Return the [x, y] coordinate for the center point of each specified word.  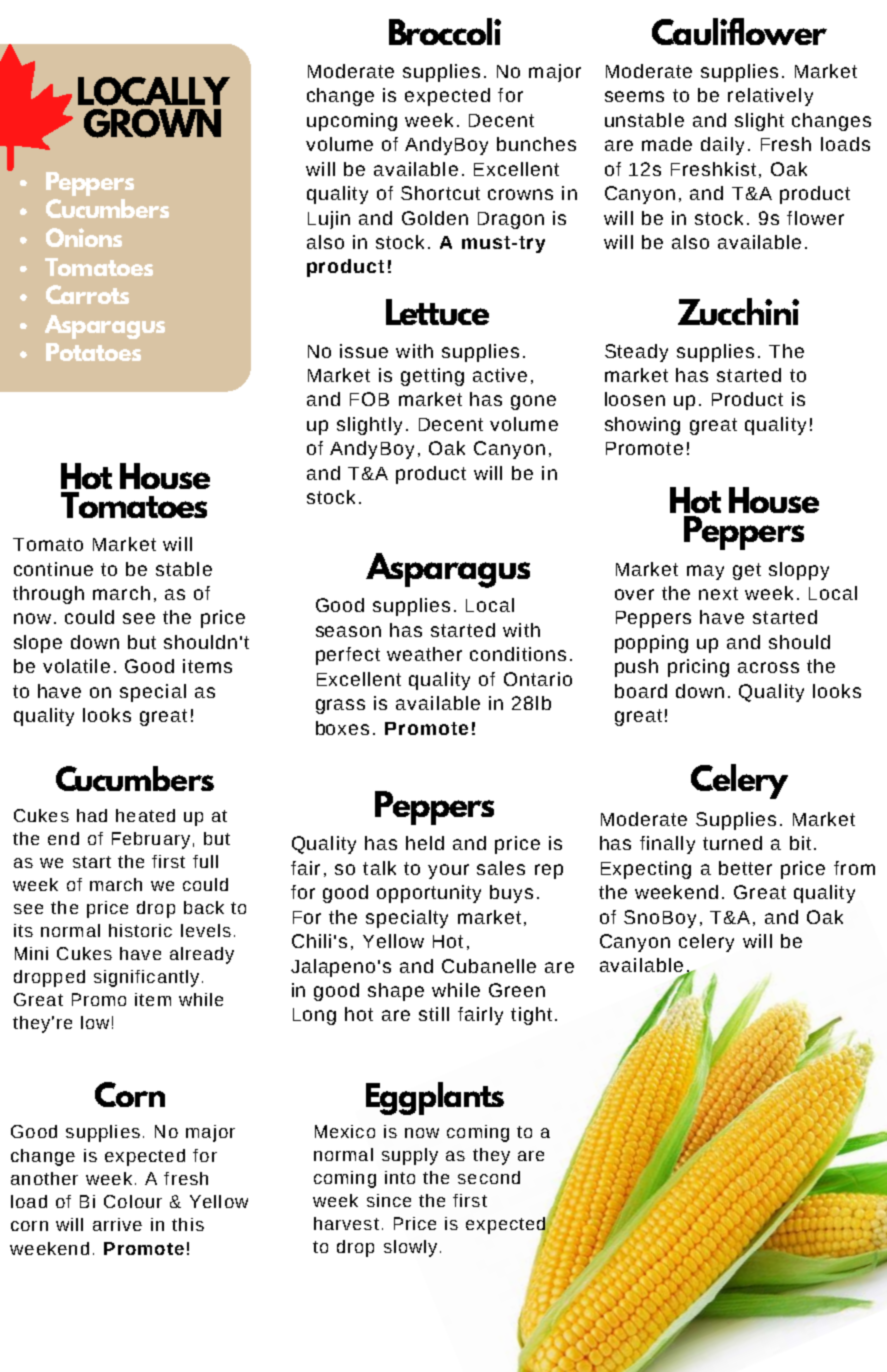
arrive [117, 1224]
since [389, 1200]
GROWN [152, 123]
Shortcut [440, 193]
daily [722, 146]
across [768, 667]
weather [424, 654]
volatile [76, 666]
